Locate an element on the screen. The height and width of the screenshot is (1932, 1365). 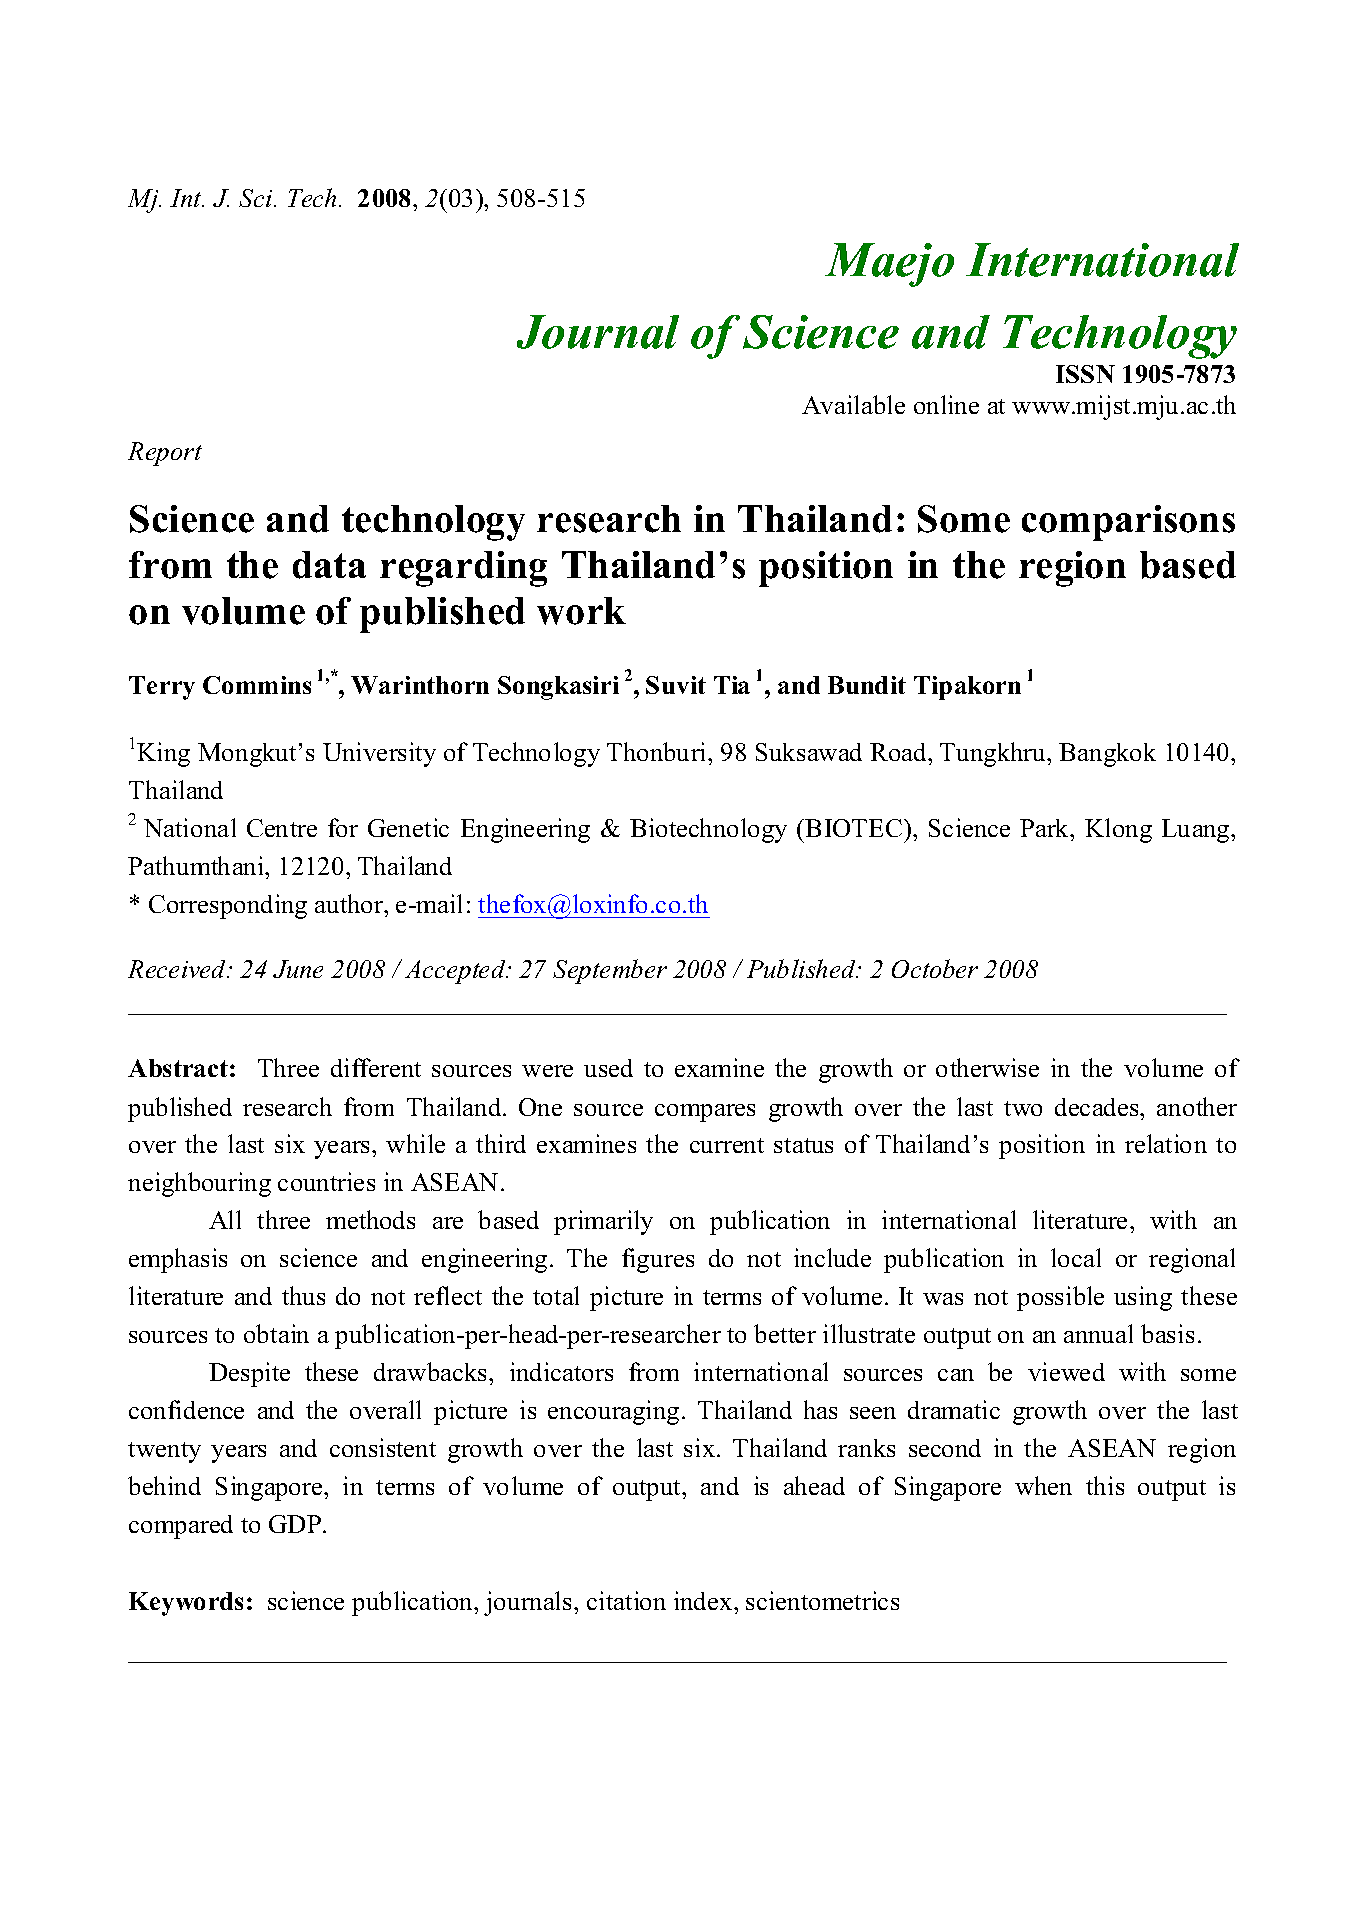
index is located at coordinates (704, 1600).
